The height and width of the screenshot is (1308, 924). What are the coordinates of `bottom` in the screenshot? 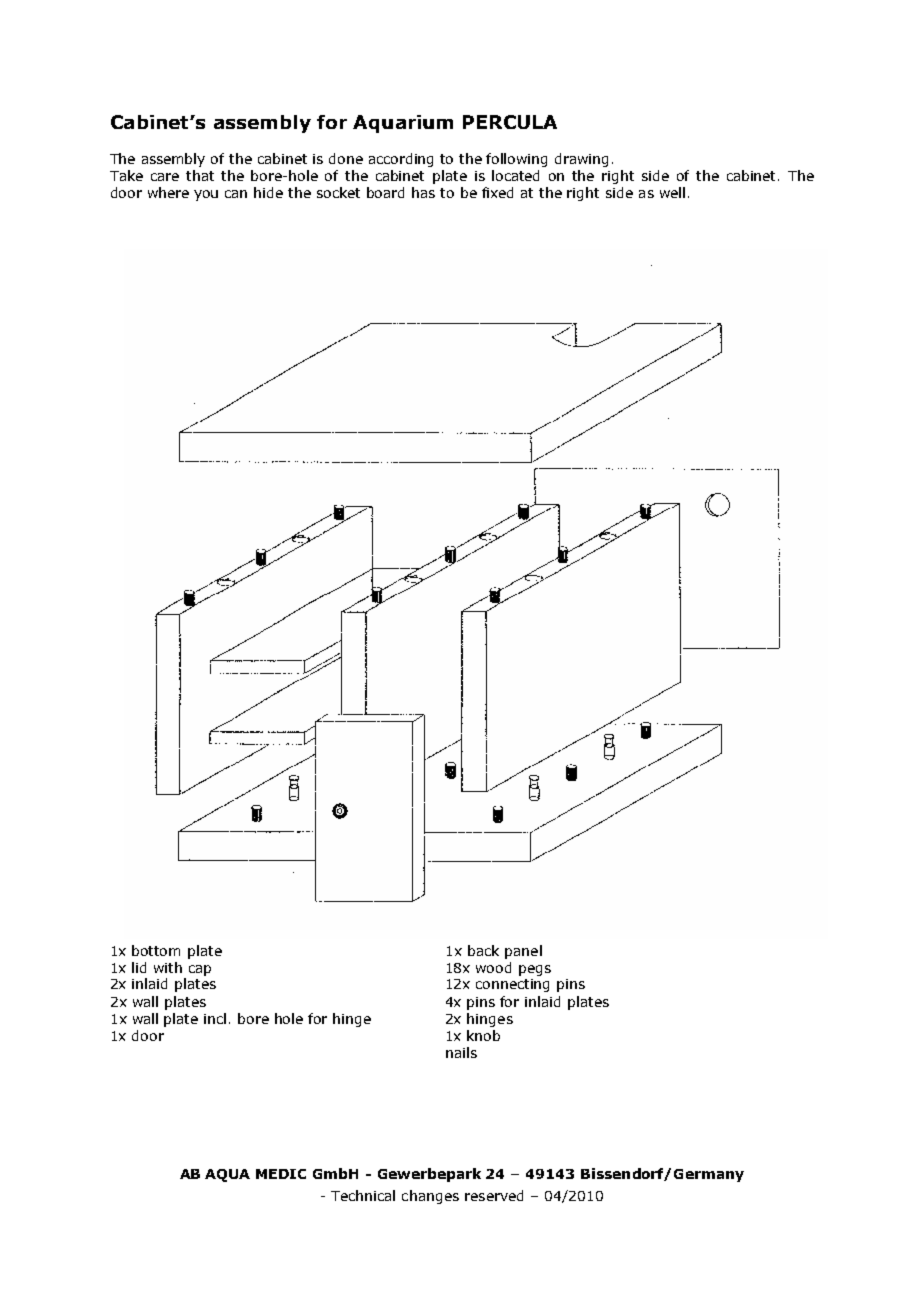 It's located at (156, 950).
